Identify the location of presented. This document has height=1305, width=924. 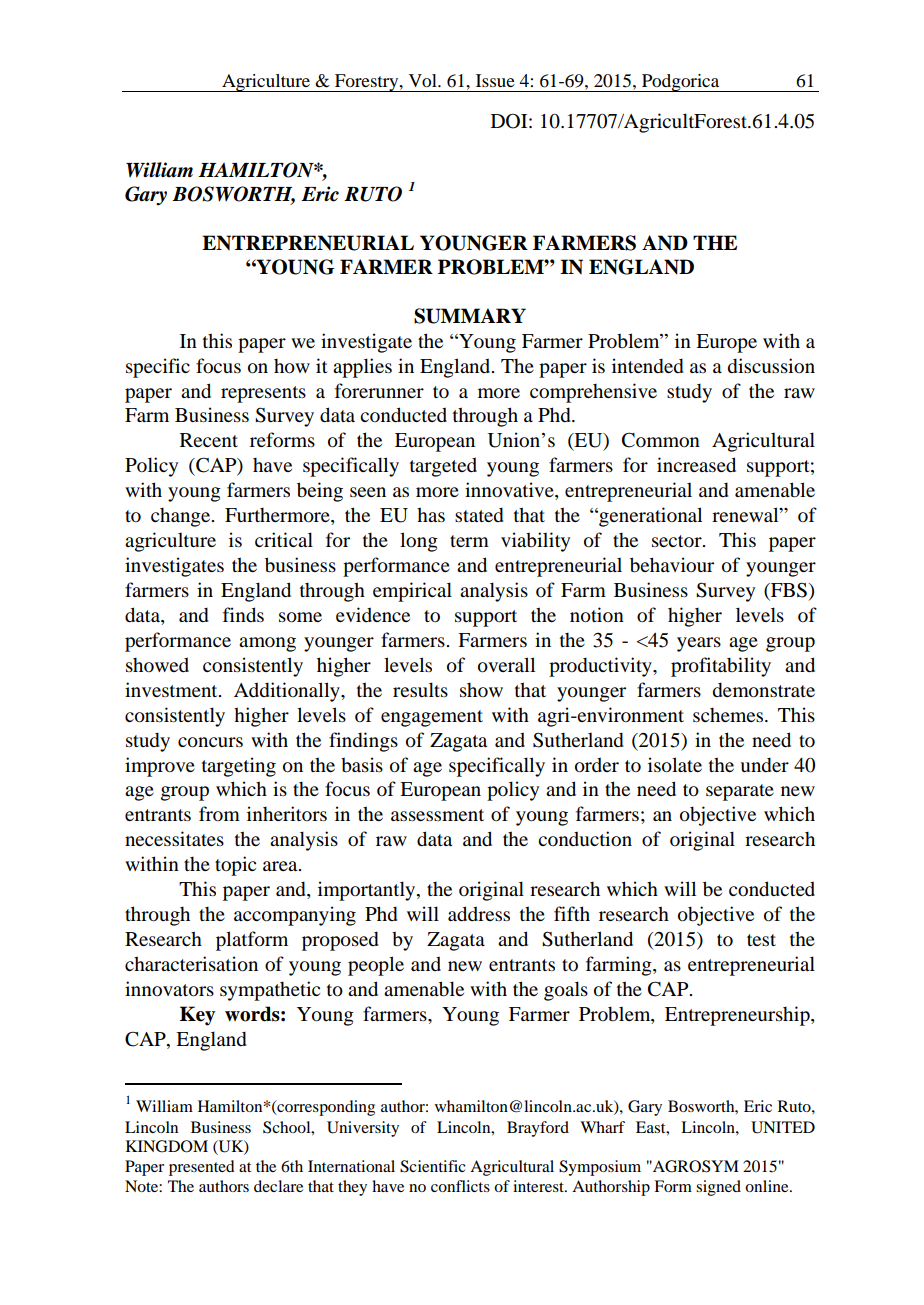
(202, 1168).
